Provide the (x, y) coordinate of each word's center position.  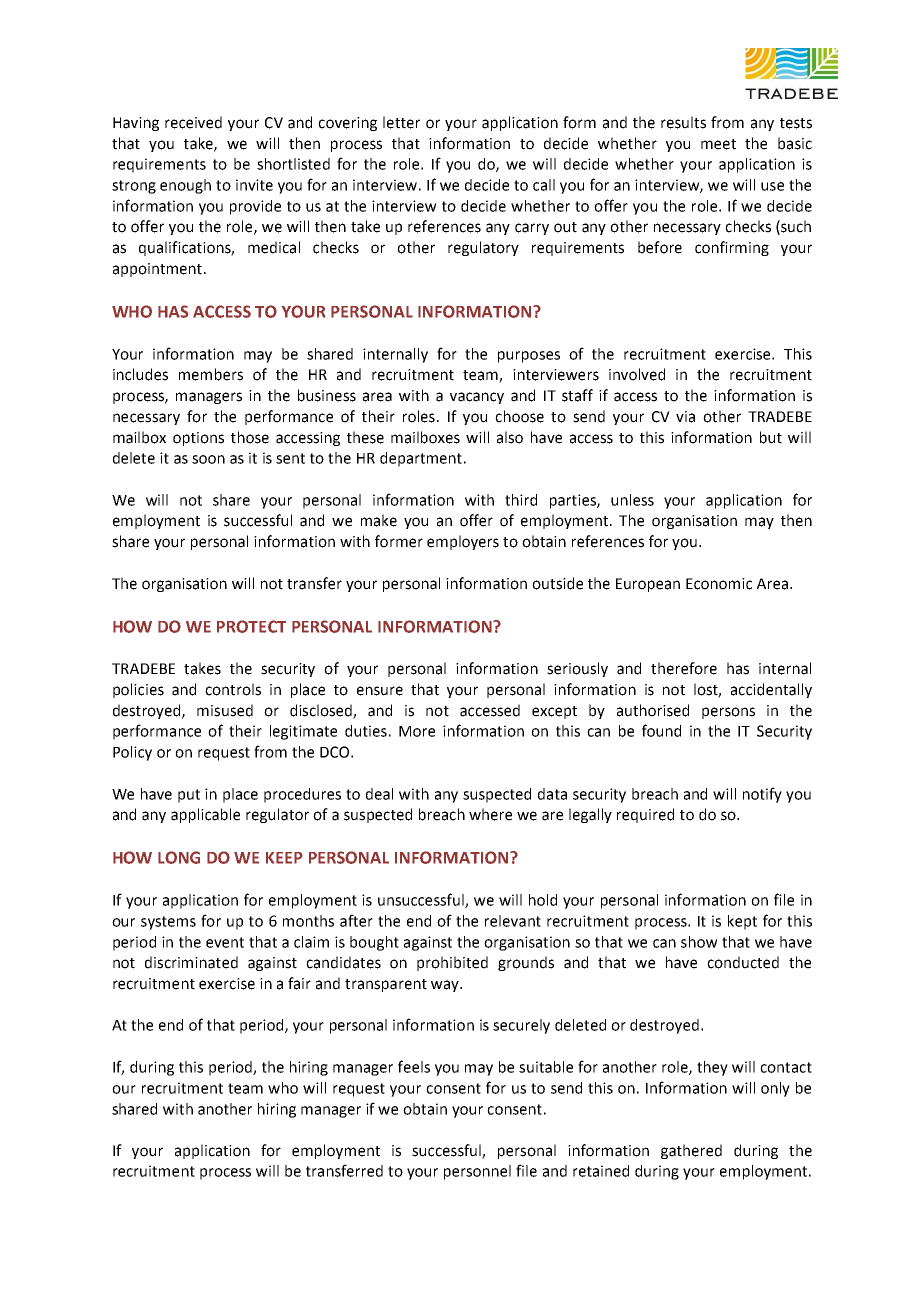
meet (718, 144)
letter (401, 122)
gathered (691, 1151)
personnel (477, 1172)
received (193, 122)
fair (299, 983)
